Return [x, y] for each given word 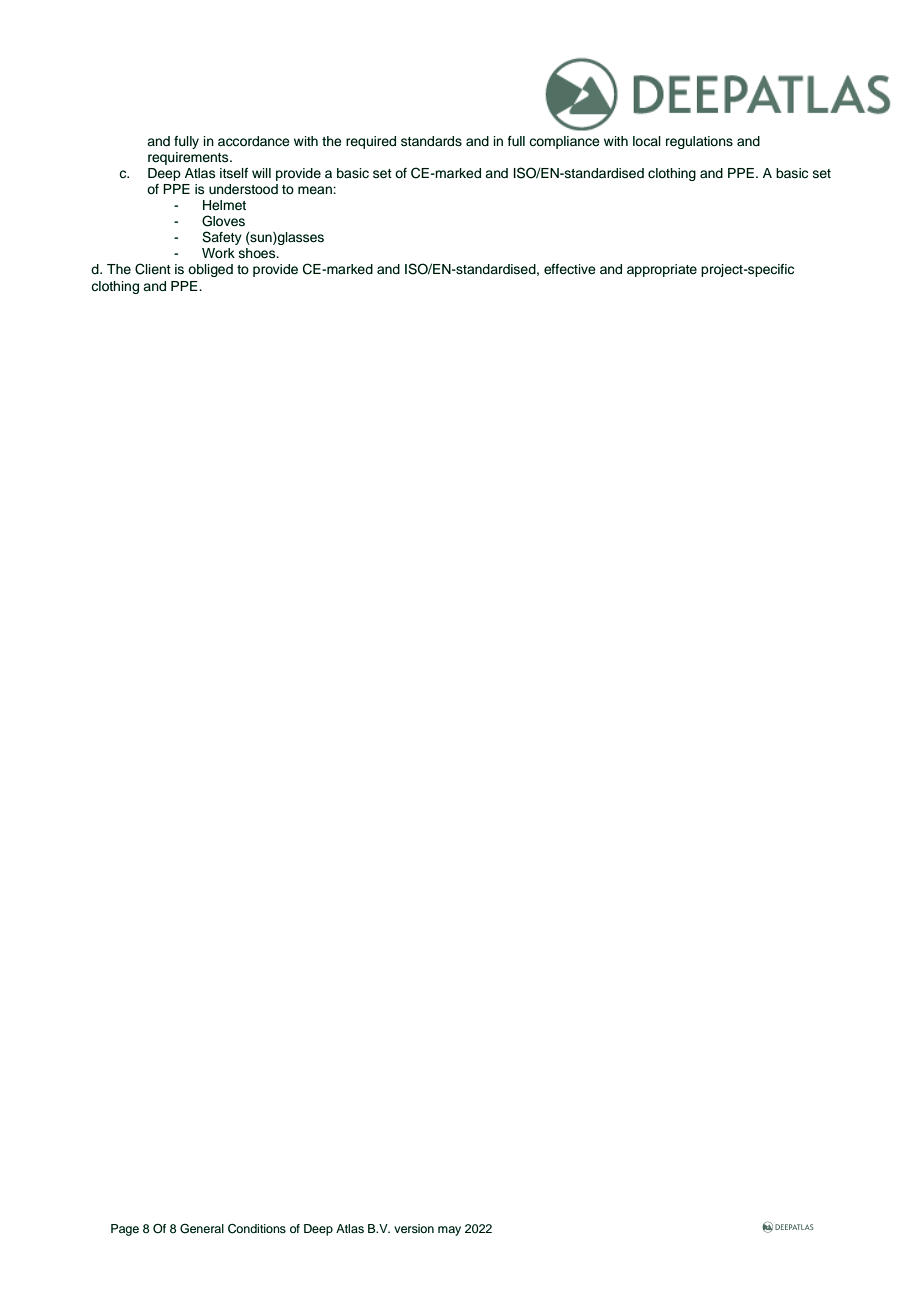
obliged [210, 270]
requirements [189, 158]
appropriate [662, 270]
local [647, 141]
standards [431, 141]
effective [570, 269]
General [202, 1229]
